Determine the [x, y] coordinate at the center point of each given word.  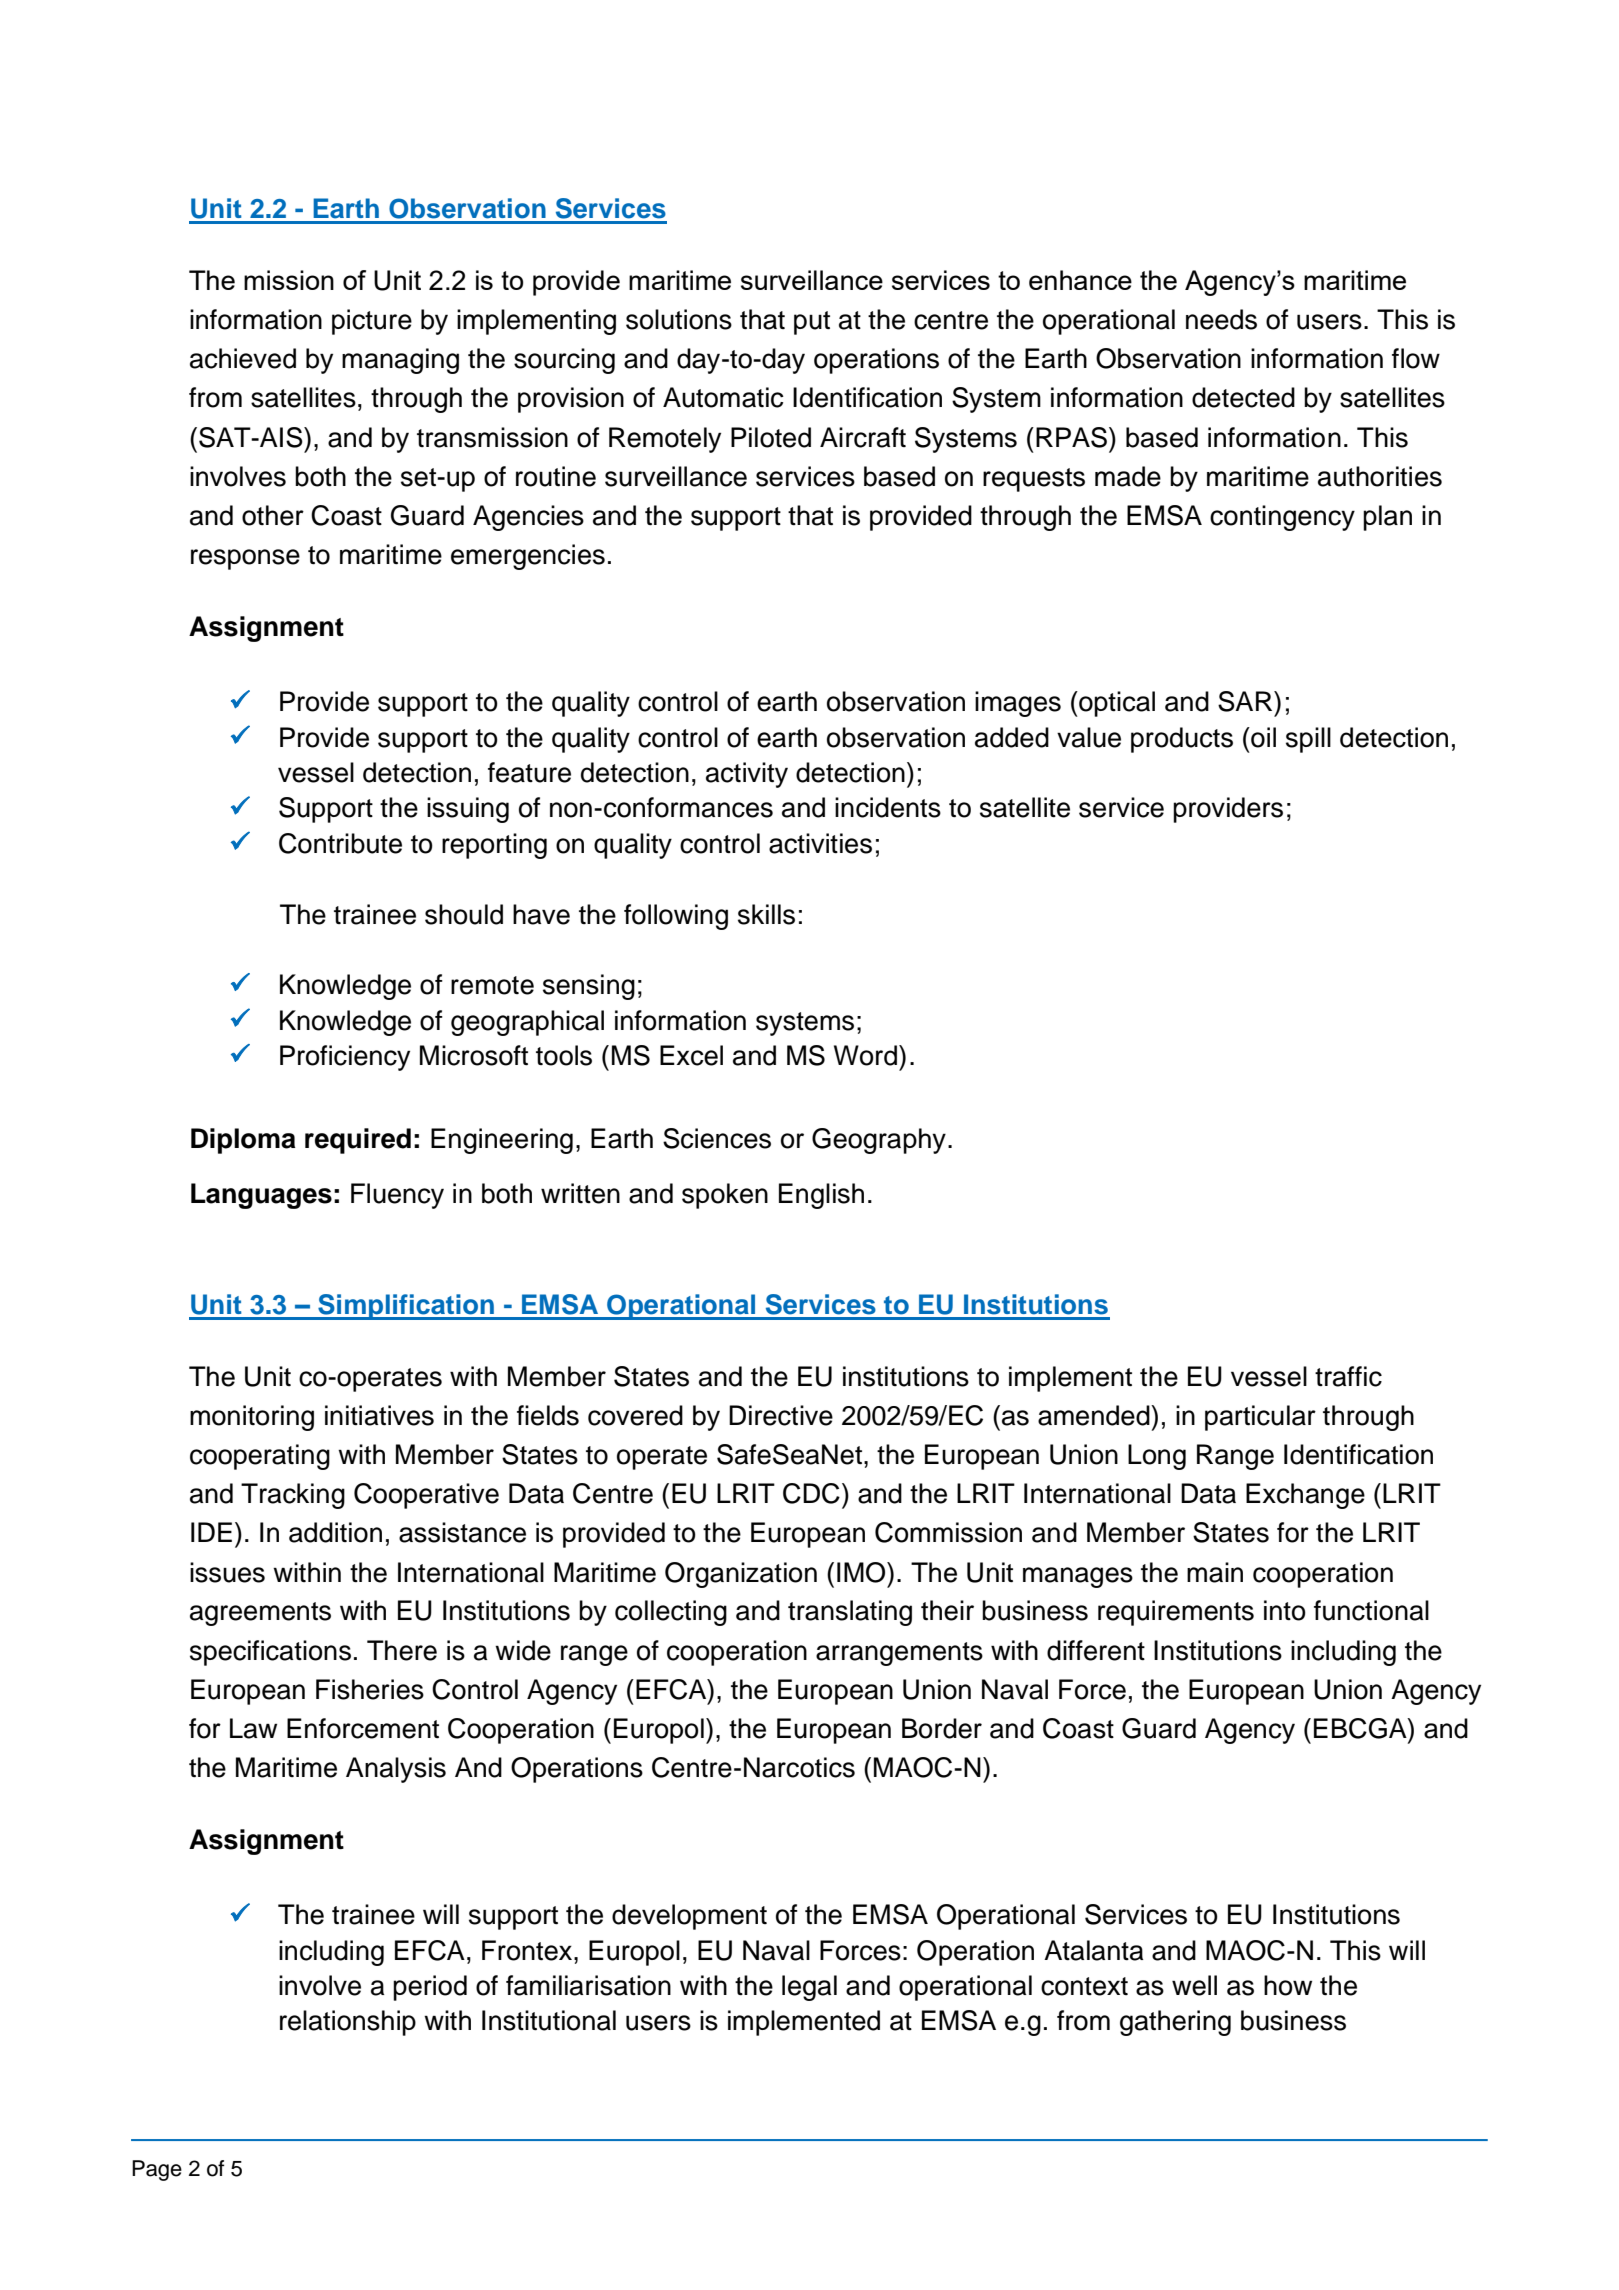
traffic [1348, 1376]
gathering [1175, 2023]
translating [850, 1613]
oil [1262, 737]
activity [747, 775]
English [821, 1196]
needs [1221, 319]
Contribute [340, 843]
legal [809, 1988]
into [1285, 1610]
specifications [270, 1653]
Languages [261, 1196]
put [812, 323]
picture [372, 322]
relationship [348, 2023]
